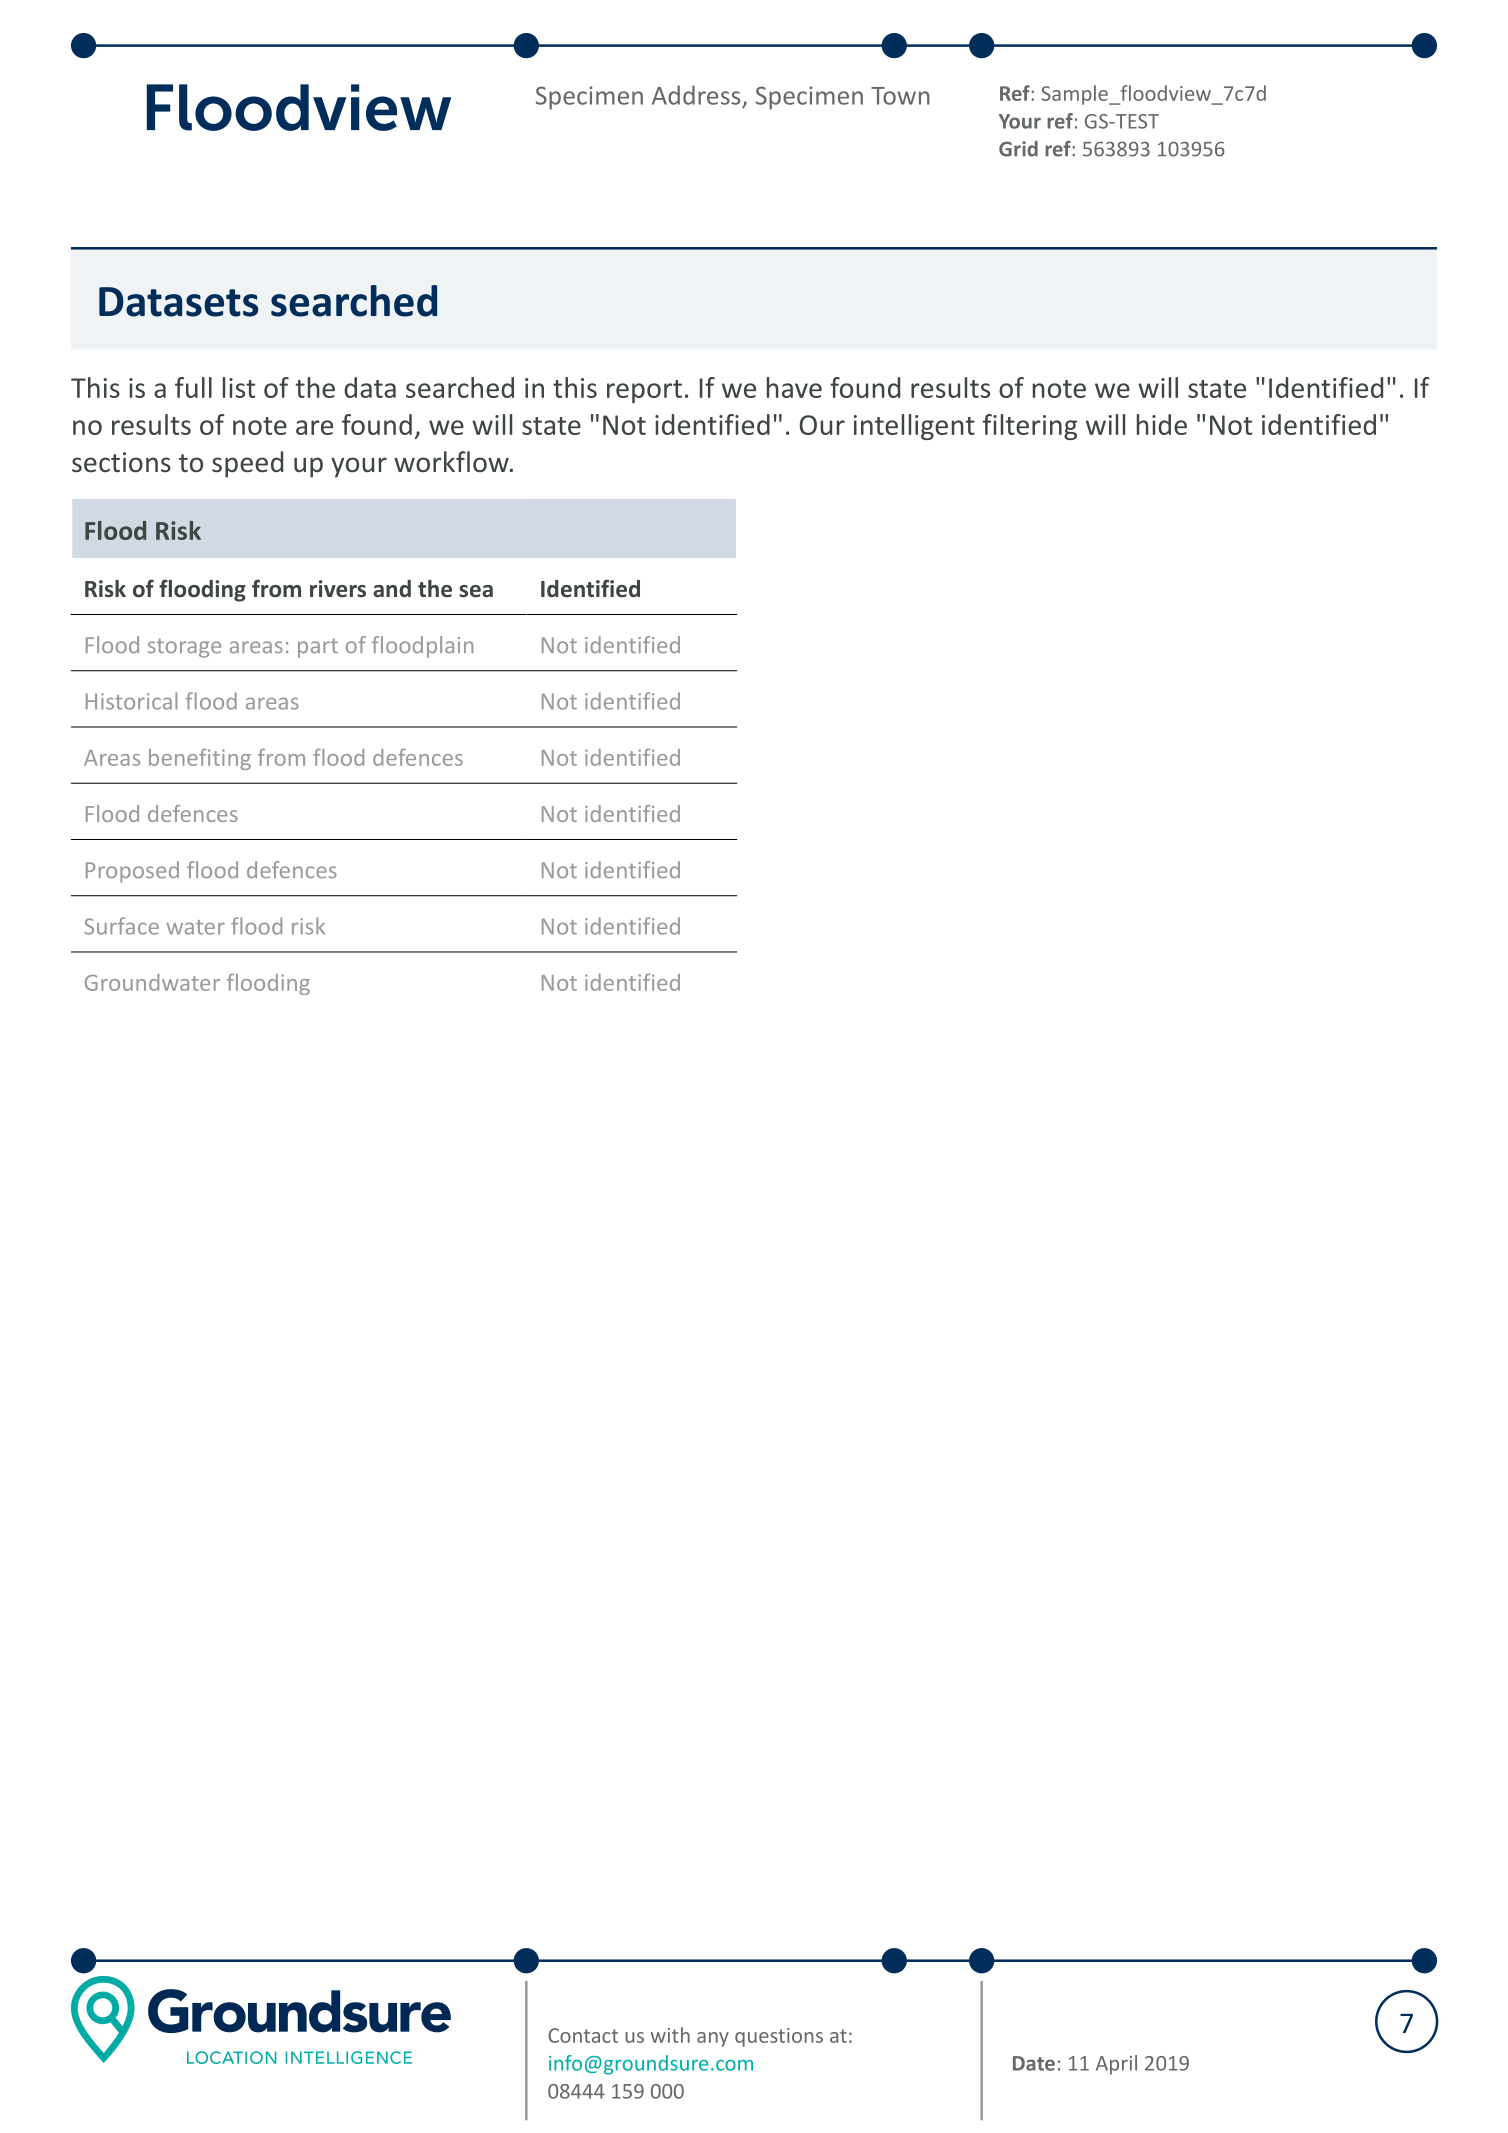 This image has width=1508, height=2133. Describe the element at coordinates (583, 2035) in the image. I see `Contact` at that location.
